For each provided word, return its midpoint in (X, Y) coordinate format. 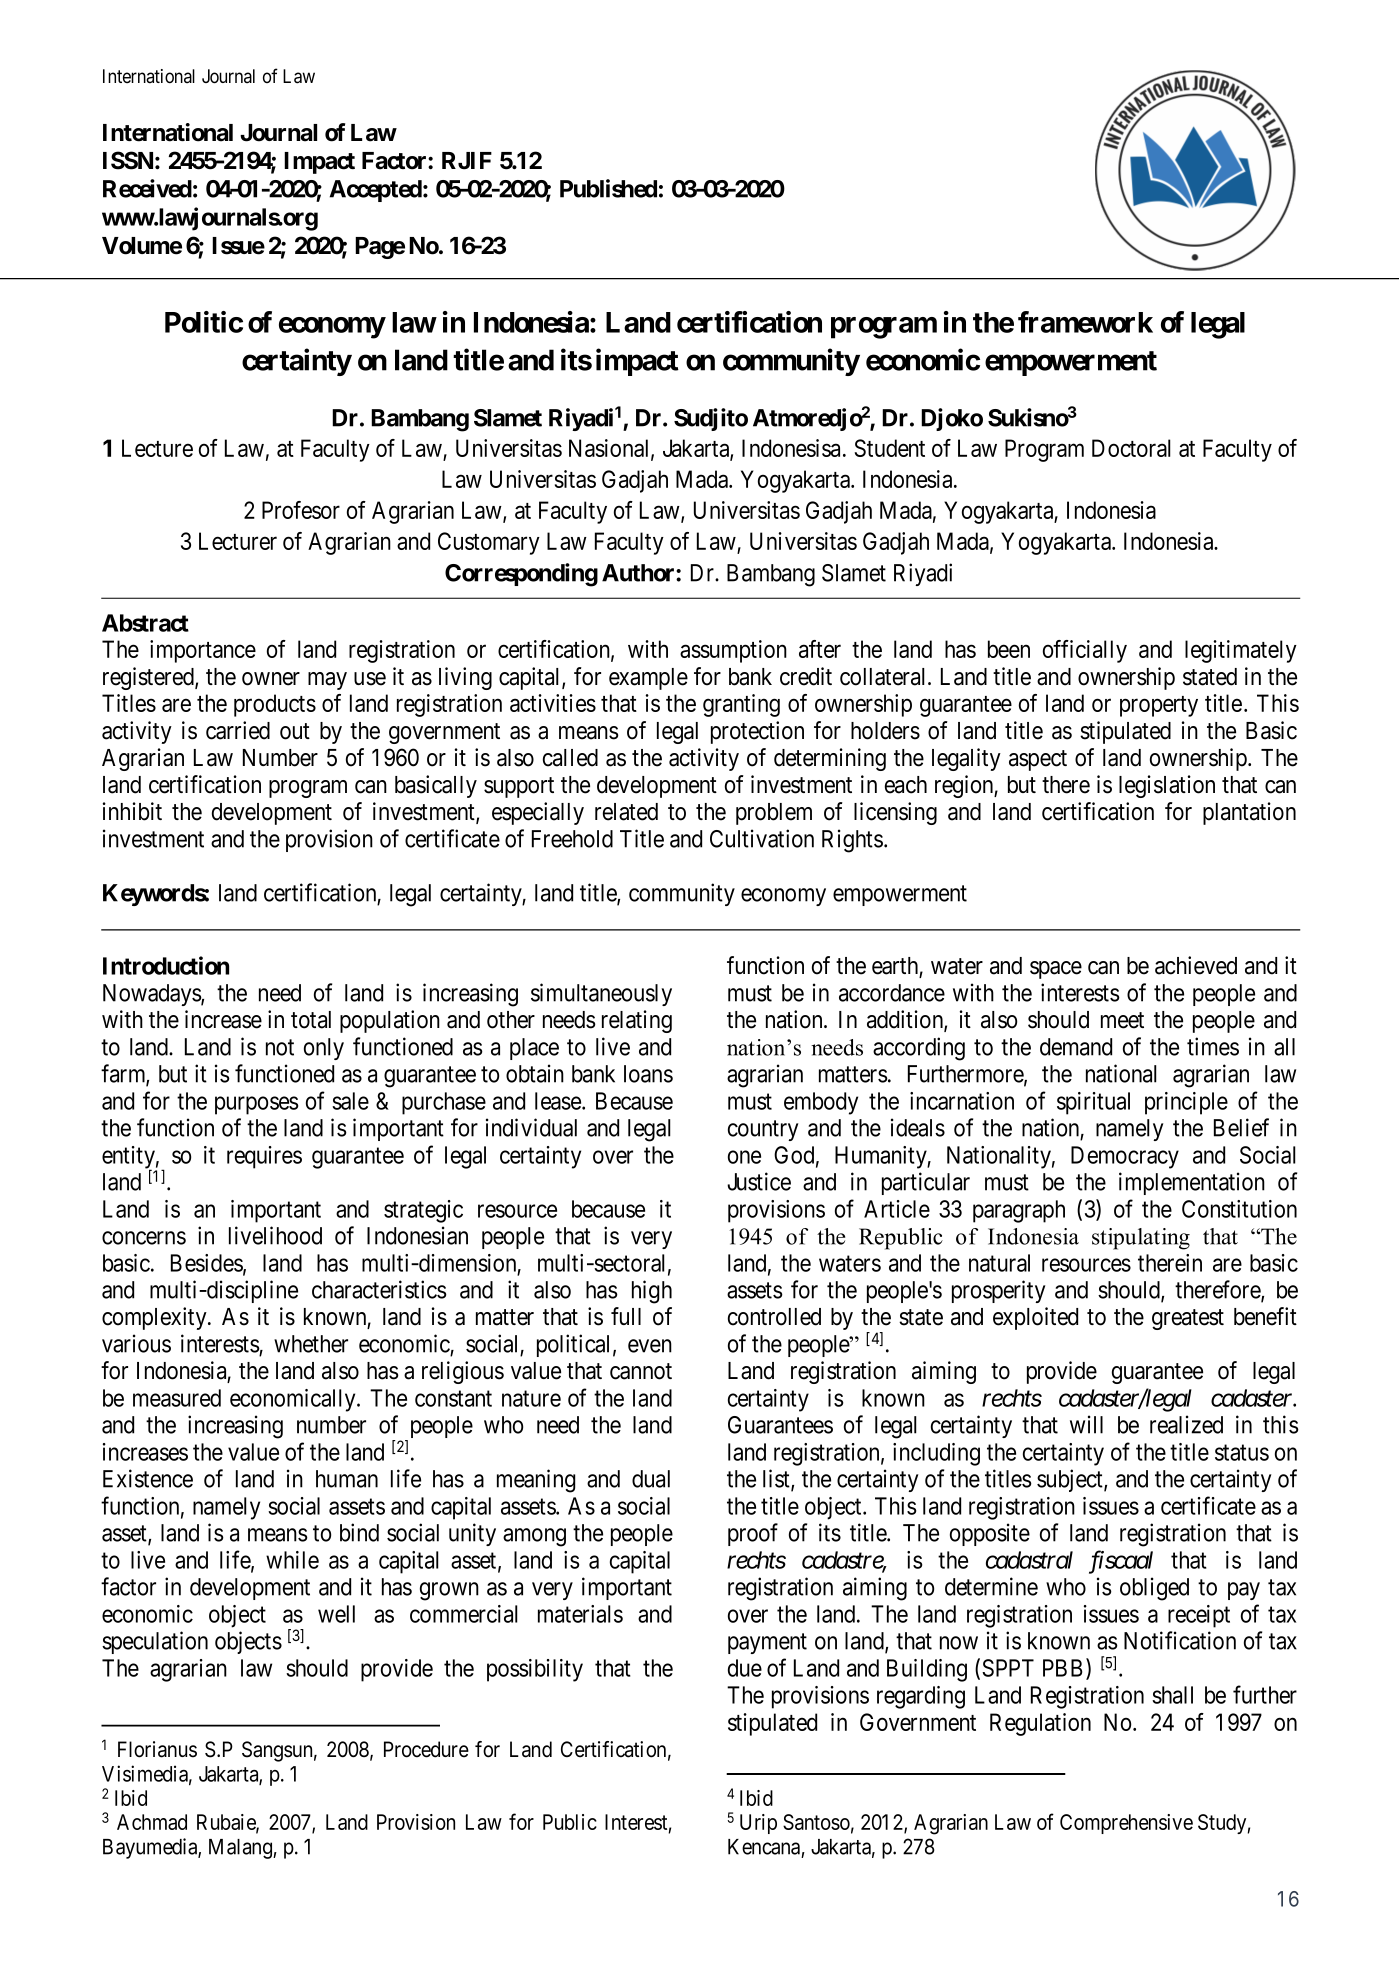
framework (1085, 322)
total (311, 1020)
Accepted (376, 191)
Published (608, 188)
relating (637, 1021)
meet (1122, 1020)
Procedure (426, 1749)
